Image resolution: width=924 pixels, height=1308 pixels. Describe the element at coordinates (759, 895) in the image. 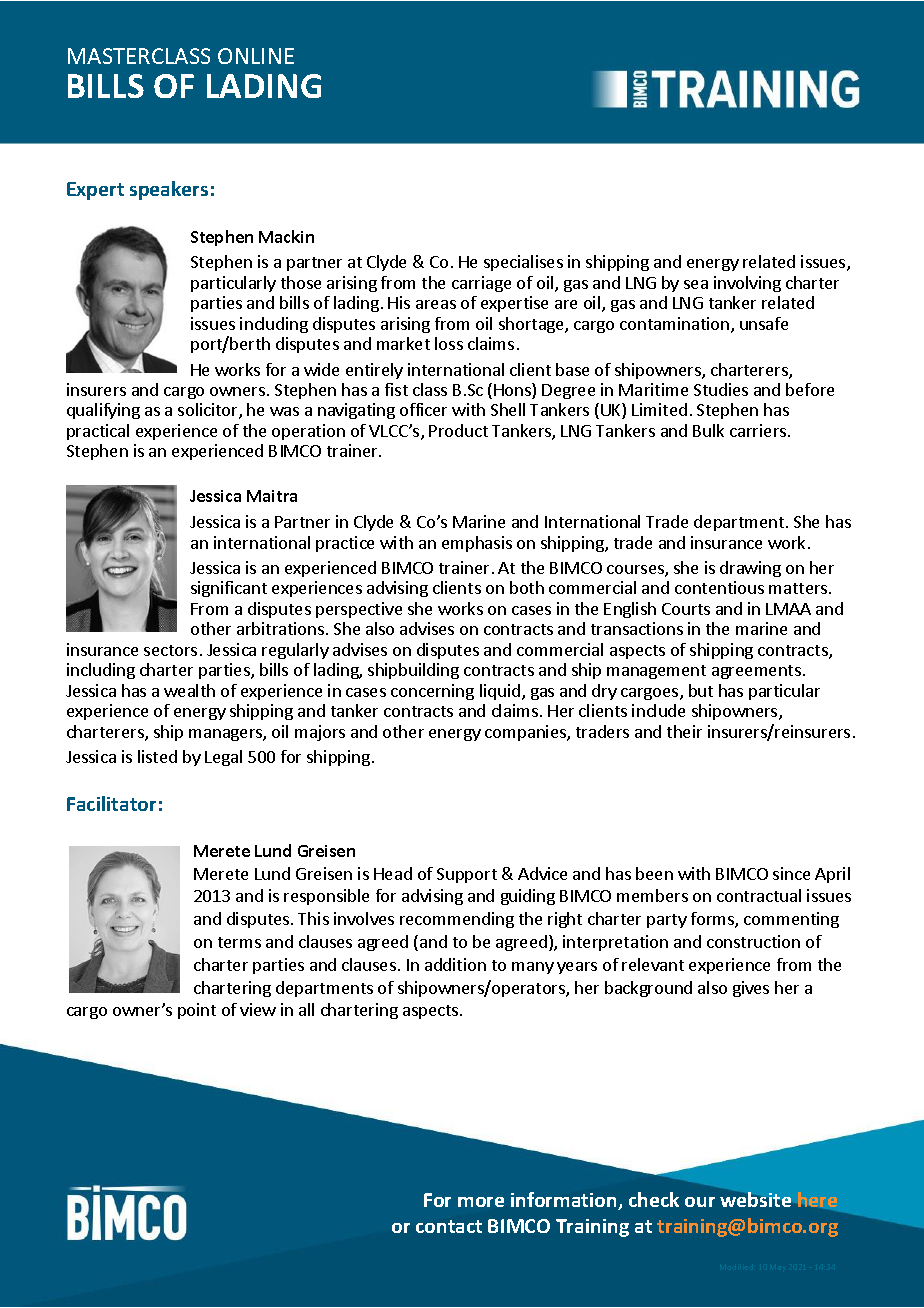

I see `contractual` at that location.
